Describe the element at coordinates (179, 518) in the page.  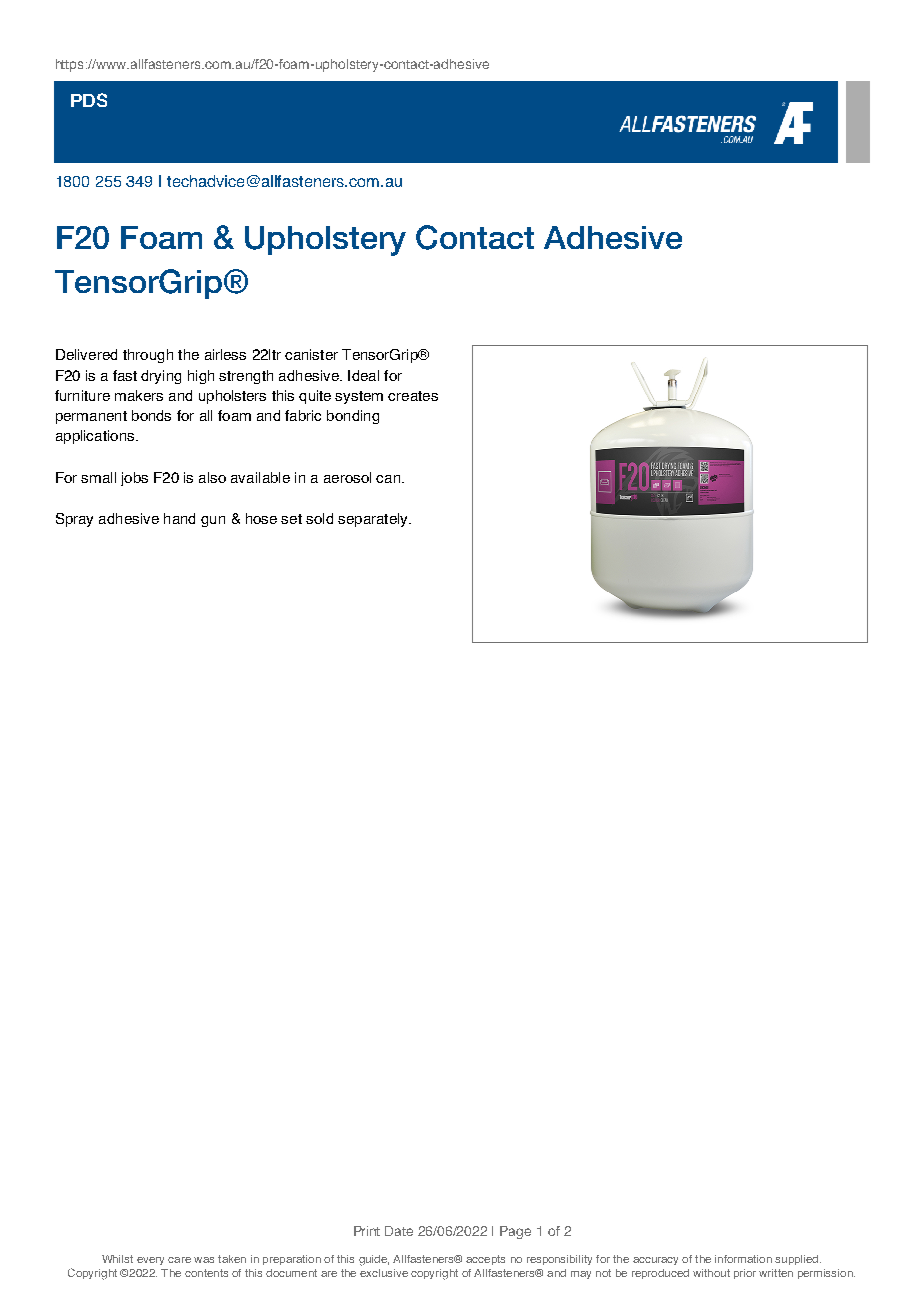
I see `hand` at that location.
